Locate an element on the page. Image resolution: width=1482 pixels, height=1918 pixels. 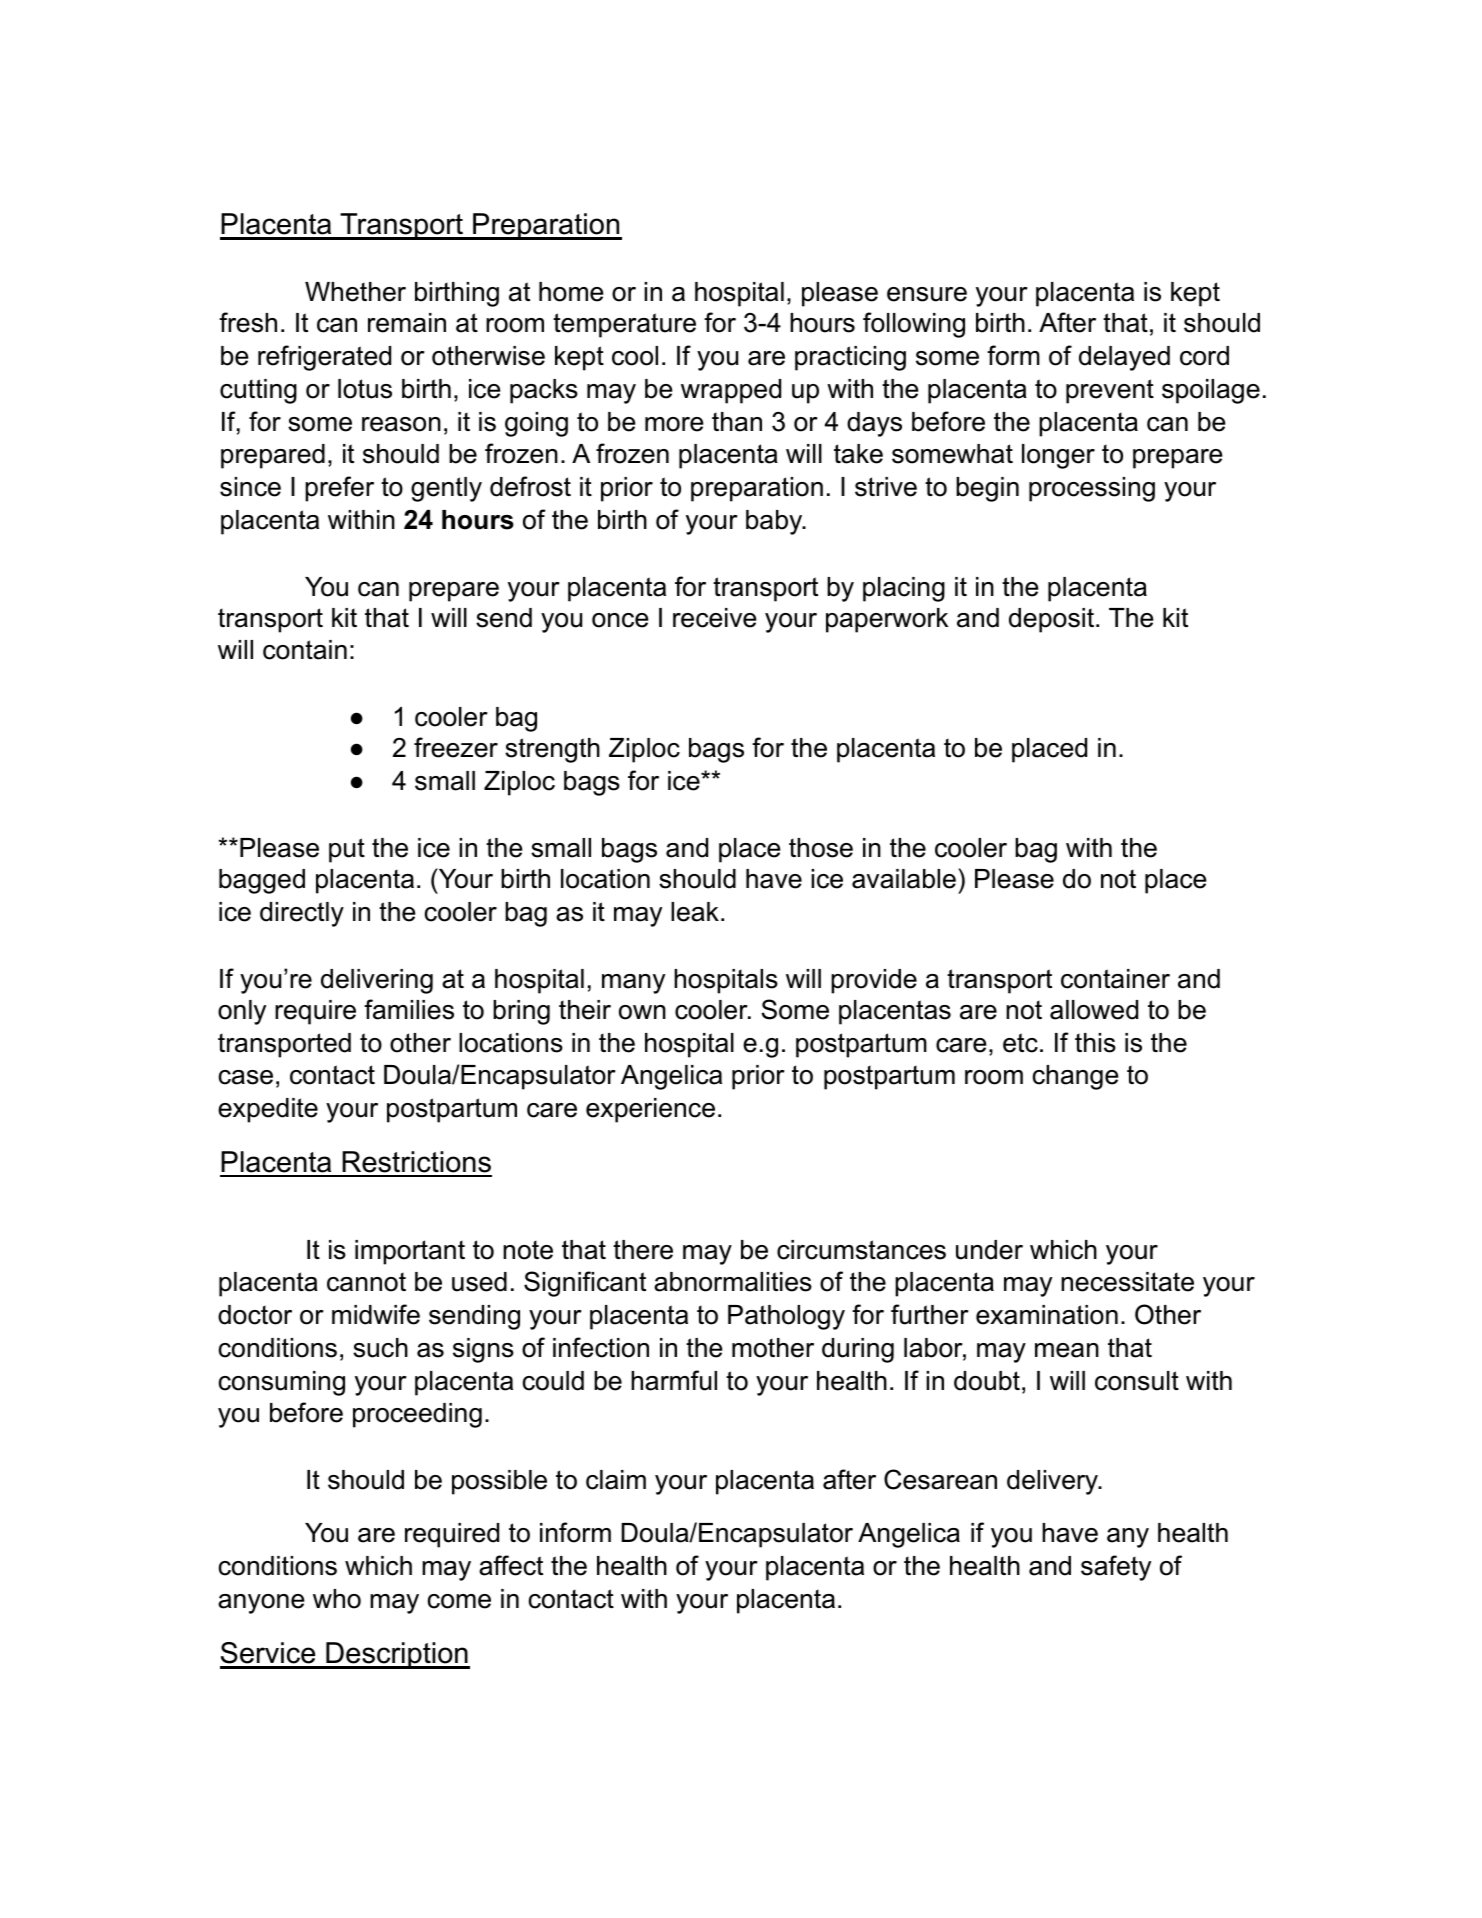
delivering is located at coordinates (377, 981).
